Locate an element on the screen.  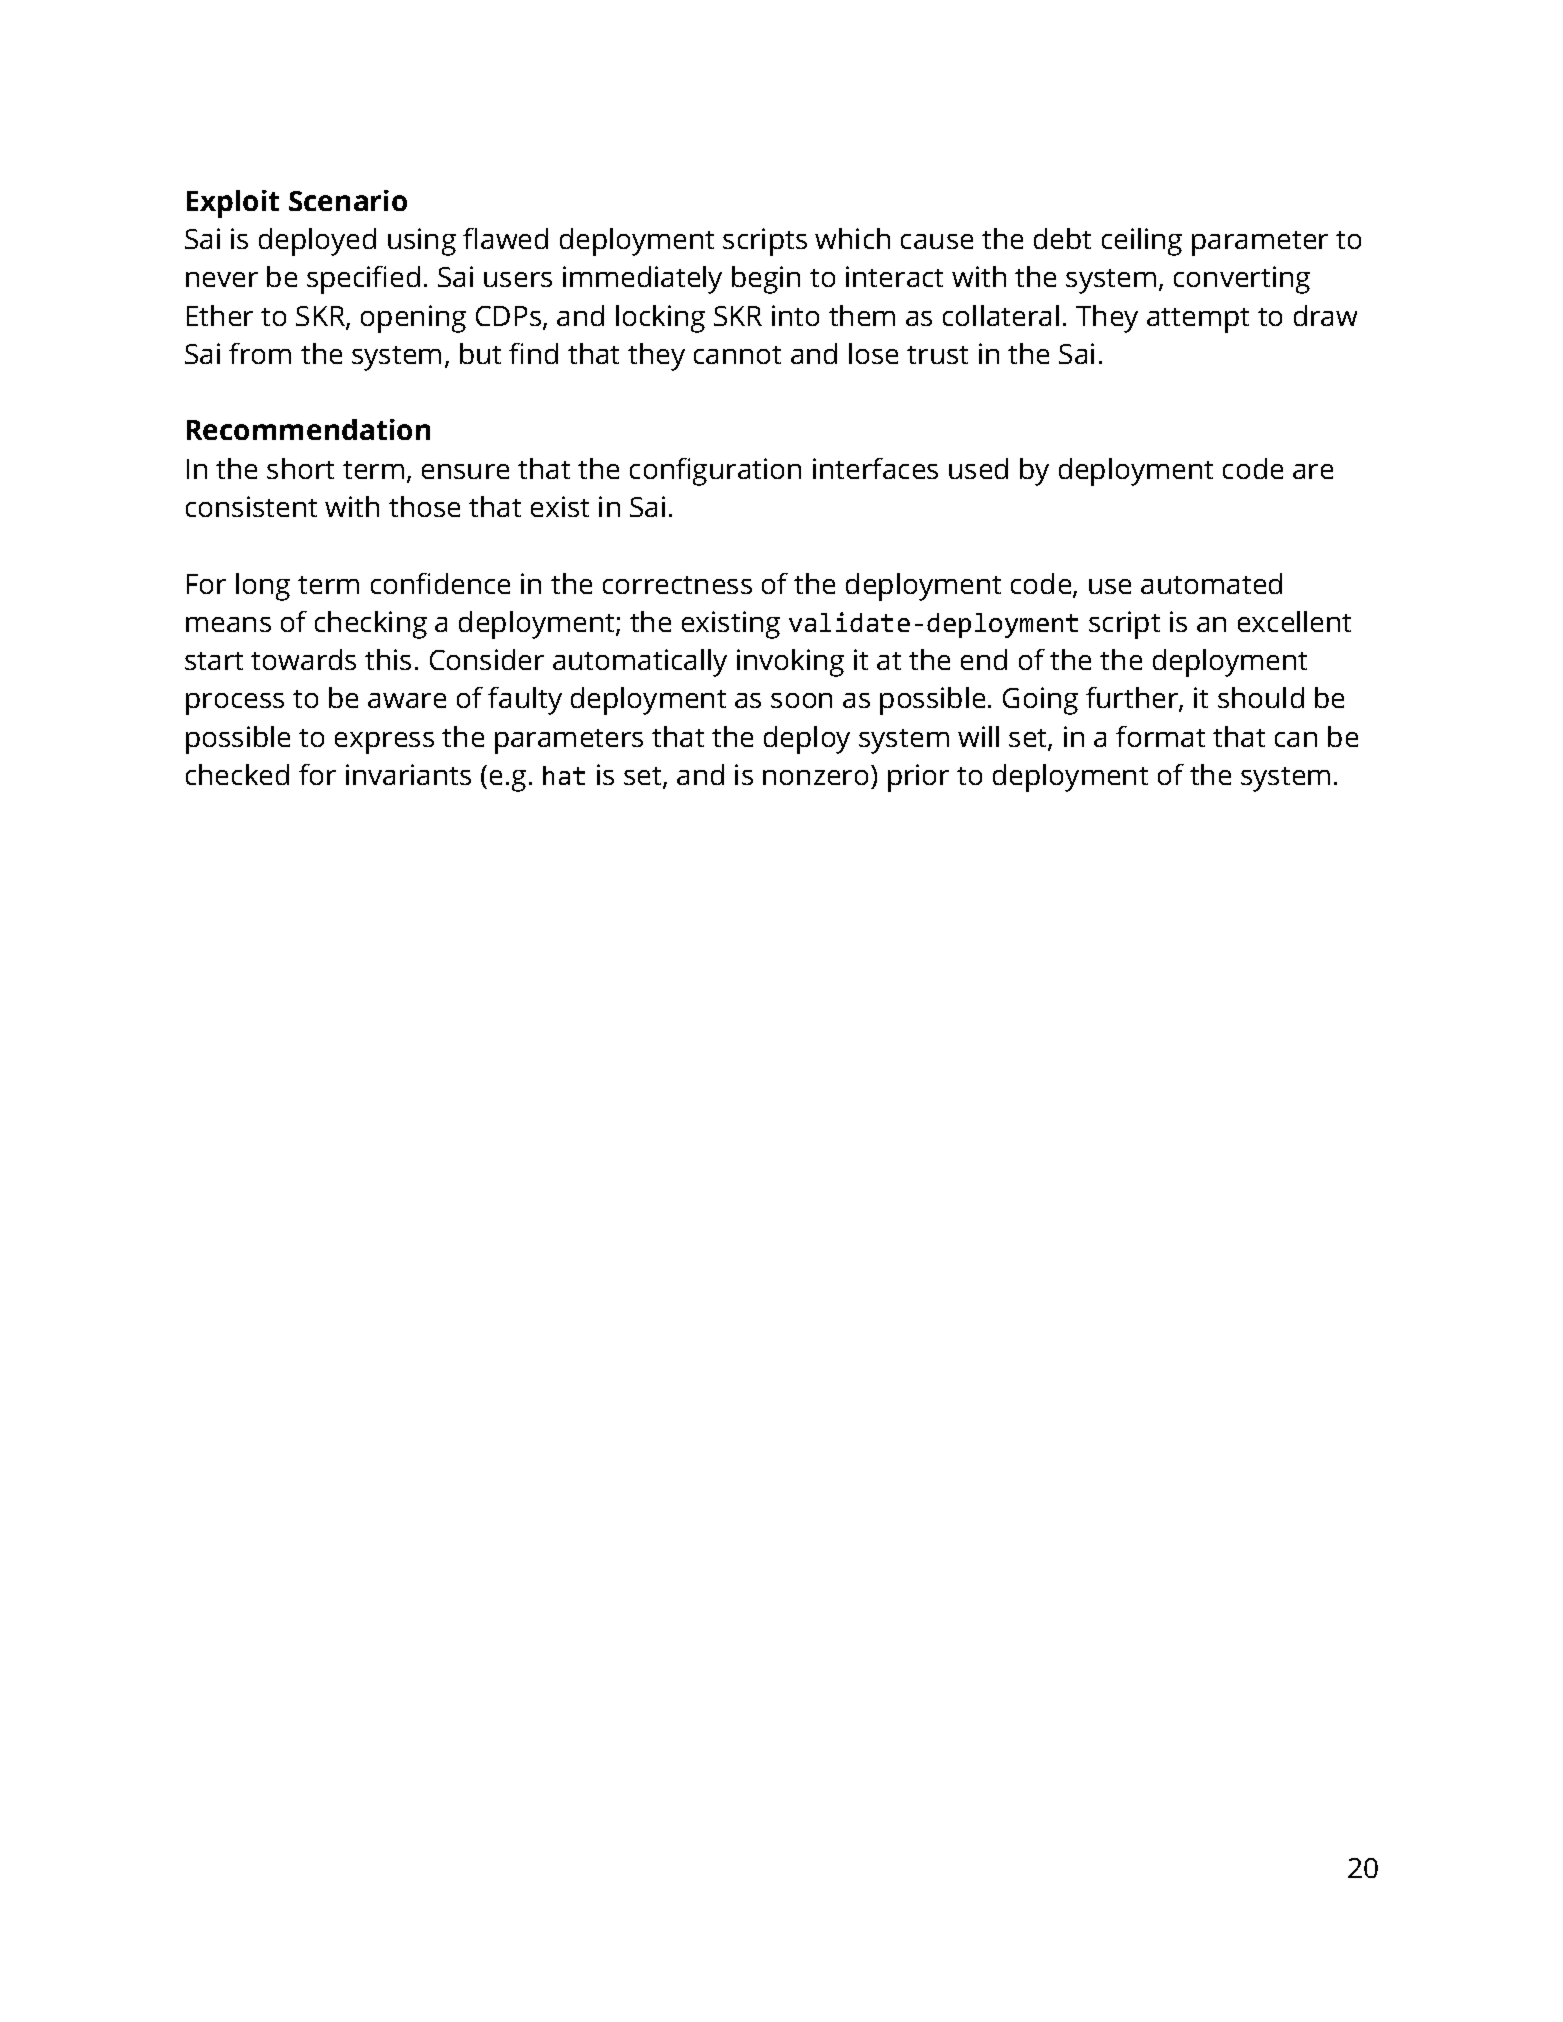
nonzero is located at coordinates (815, 777).
